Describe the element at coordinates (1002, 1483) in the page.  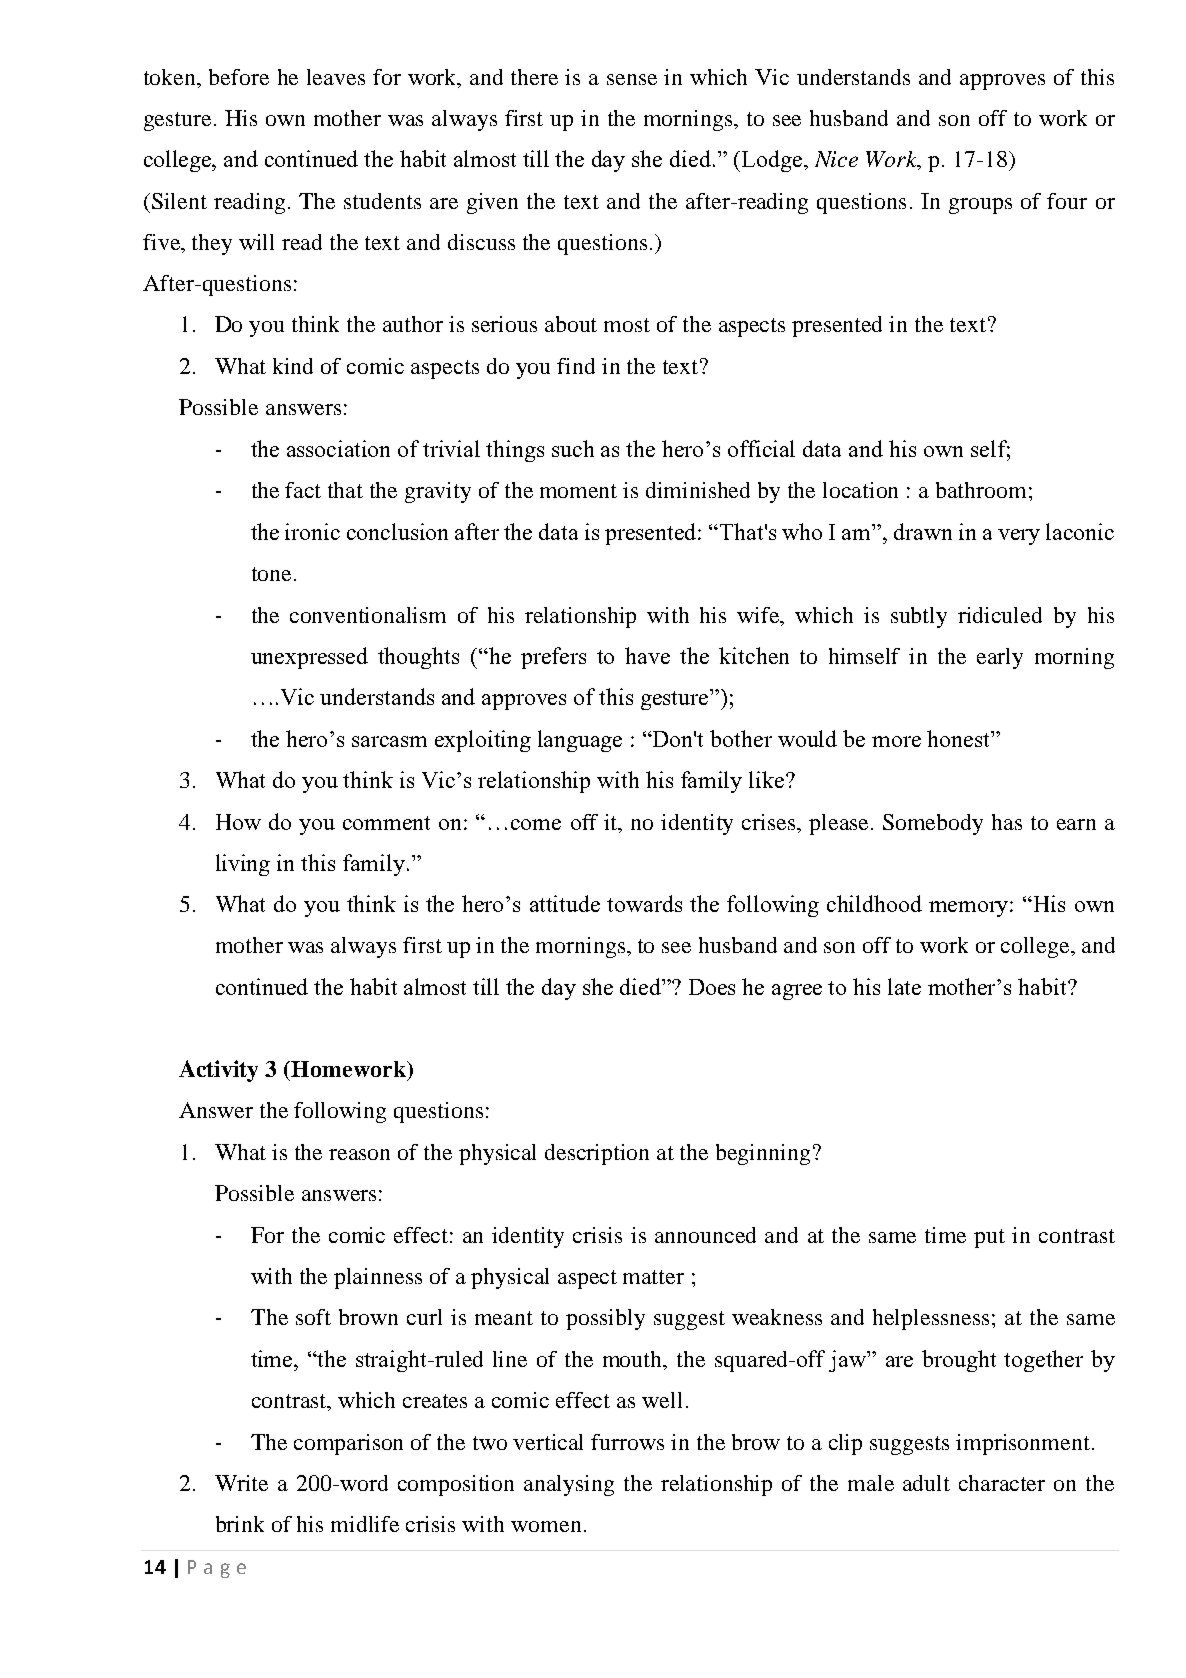
I see `character` at that location.
